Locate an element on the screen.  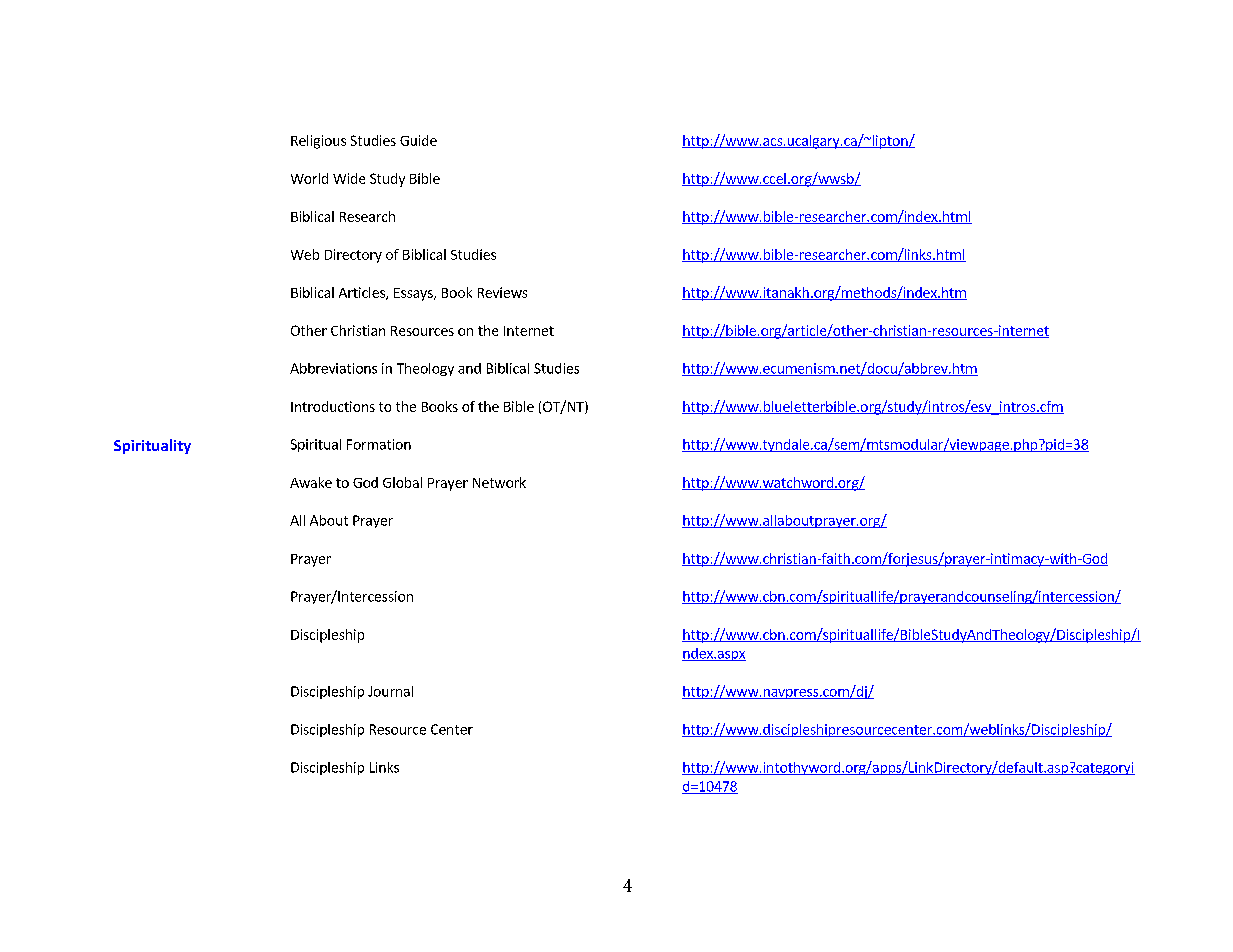
Network is located at coordinates (499, 482).
